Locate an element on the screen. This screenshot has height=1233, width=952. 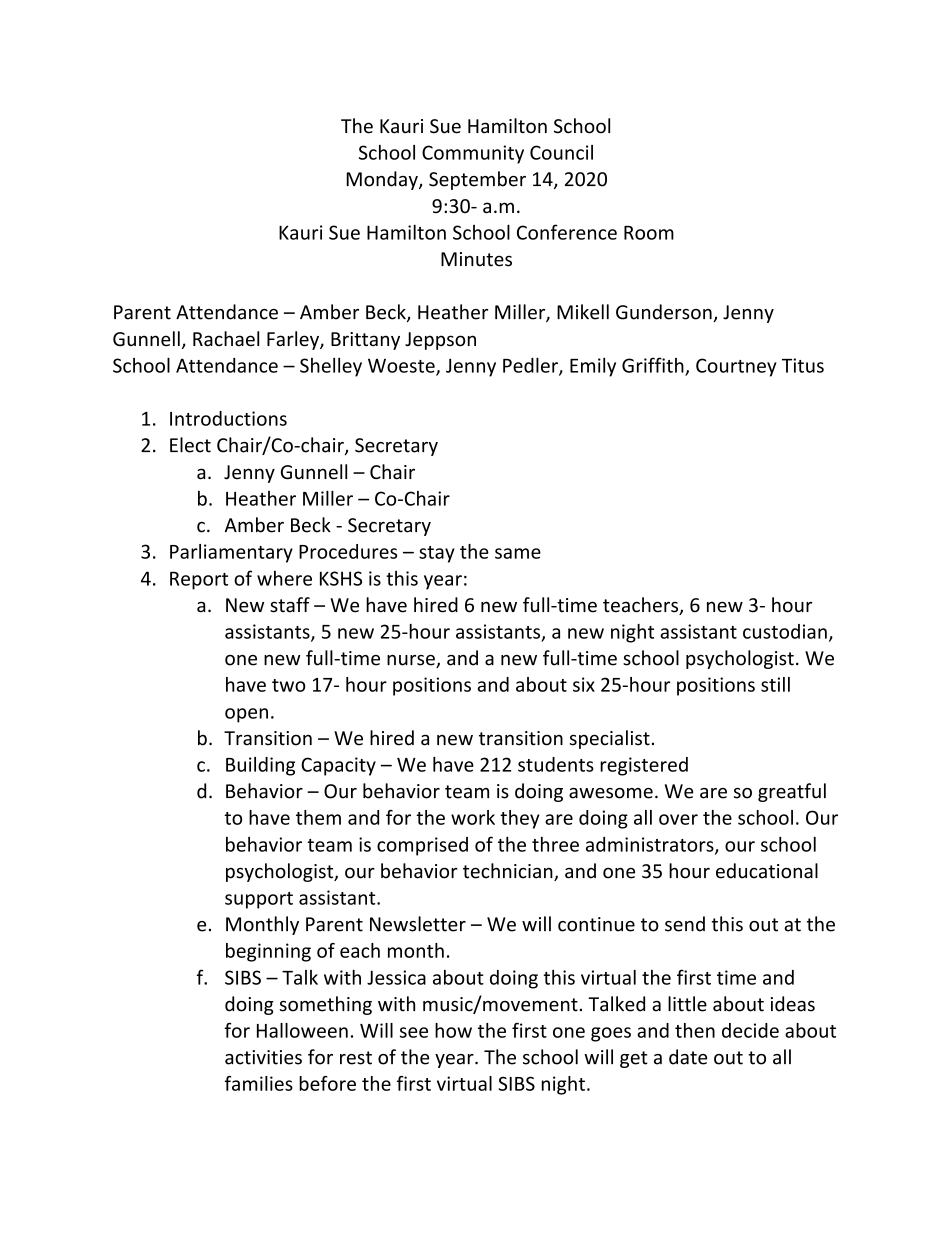
Introductions is located at coordinates (228, 418).
